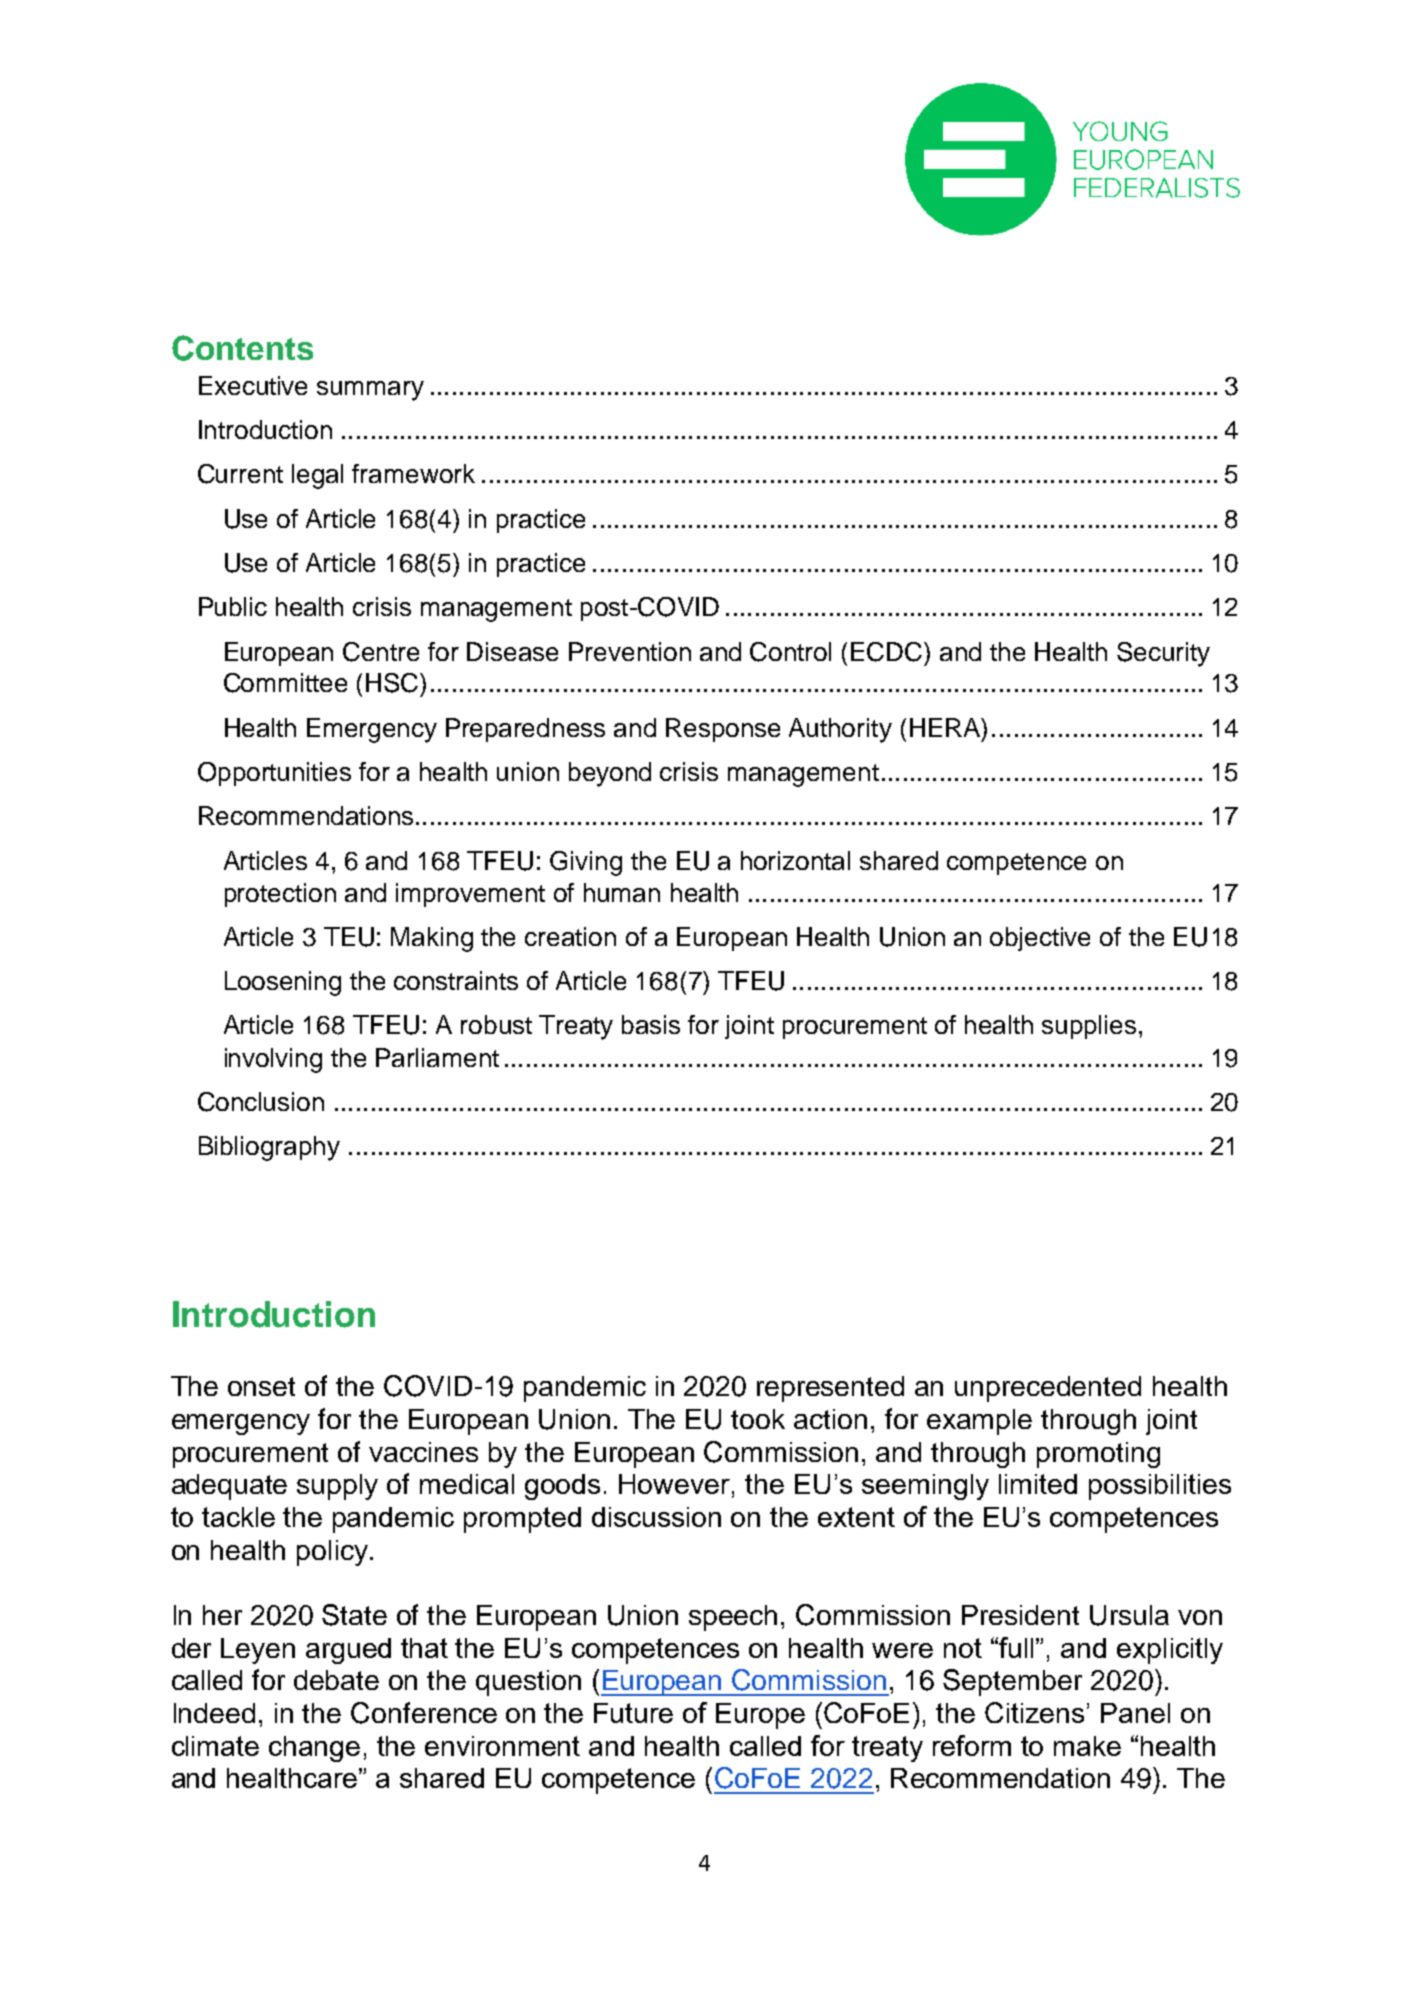 This screenshot has height=1994, width=1410. I want to click on Future, so click(633, 1713).
